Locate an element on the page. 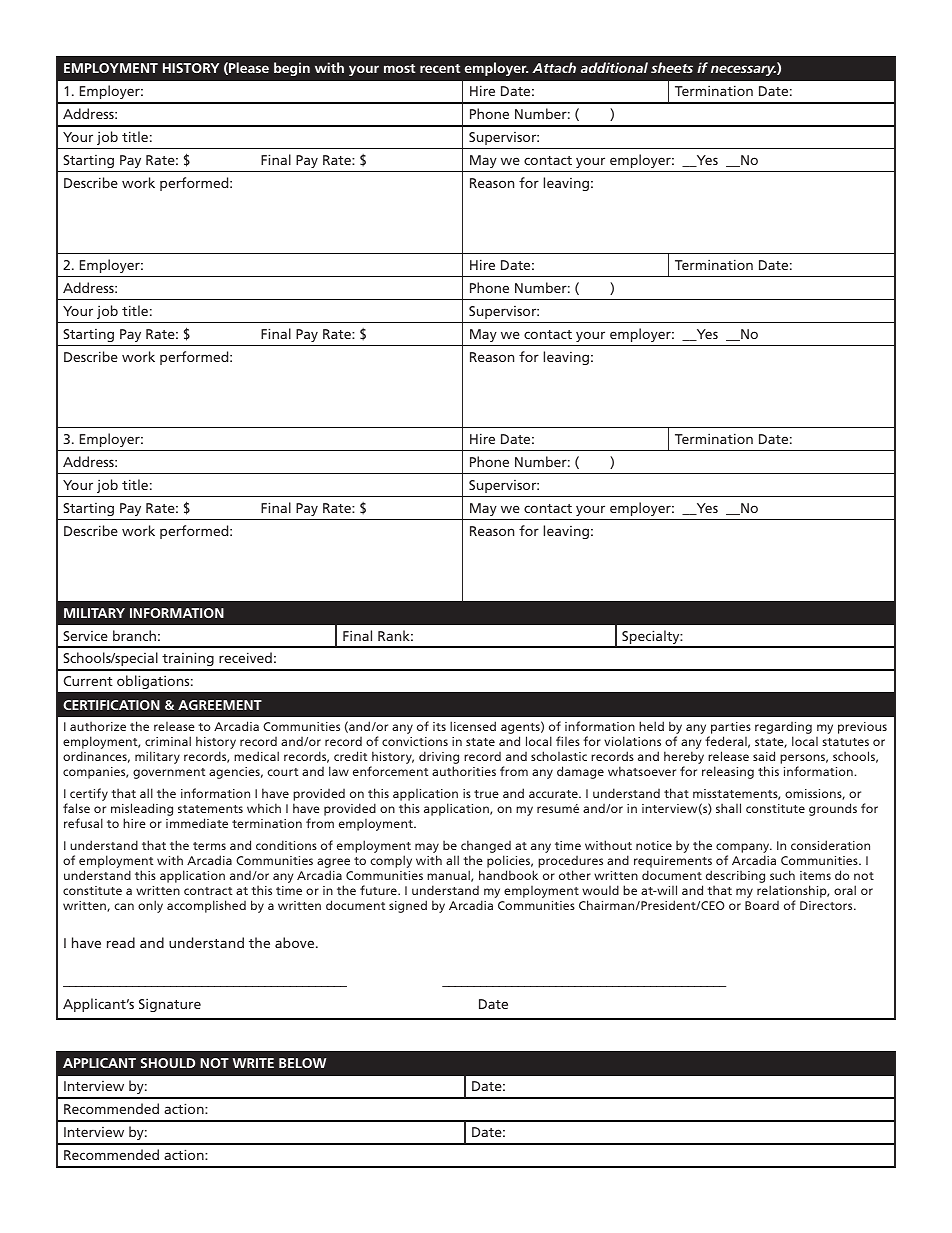  BELOW is located at coordinates (302, 1063).
